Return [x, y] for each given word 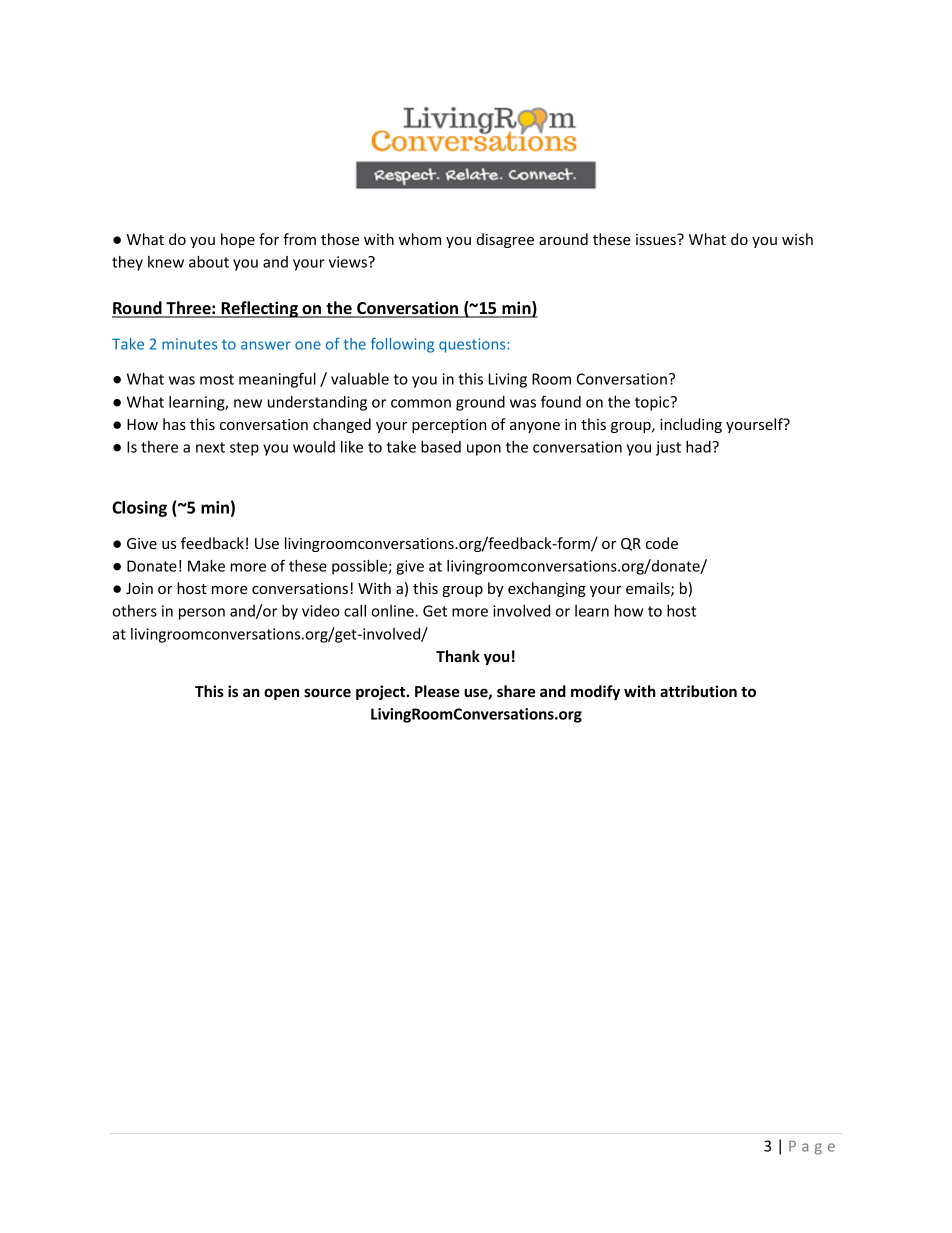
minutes [189, 344]
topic [653, 403]
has [174, 424]
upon [484, 450]
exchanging [547, 589]
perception [449, 426]
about [209, 262]
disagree [505, 240]
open [281, 694]
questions [473, 345]
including [691, 425]
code [662, 543]
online [393, 611]
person [202, 614]
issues [657, 239]
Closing [139, 509]
